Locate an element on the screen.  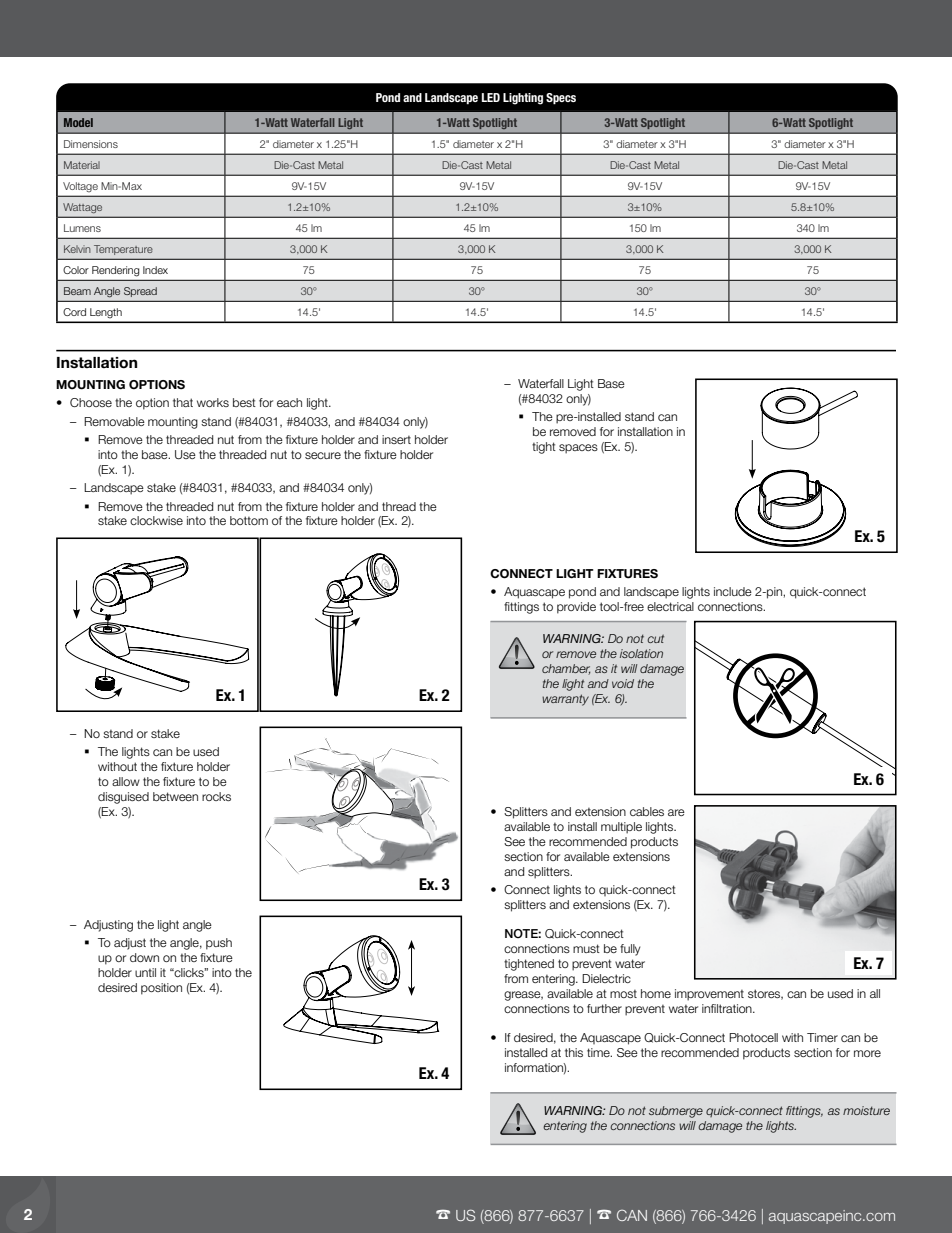
provide is located at coordinates (576, 608).
